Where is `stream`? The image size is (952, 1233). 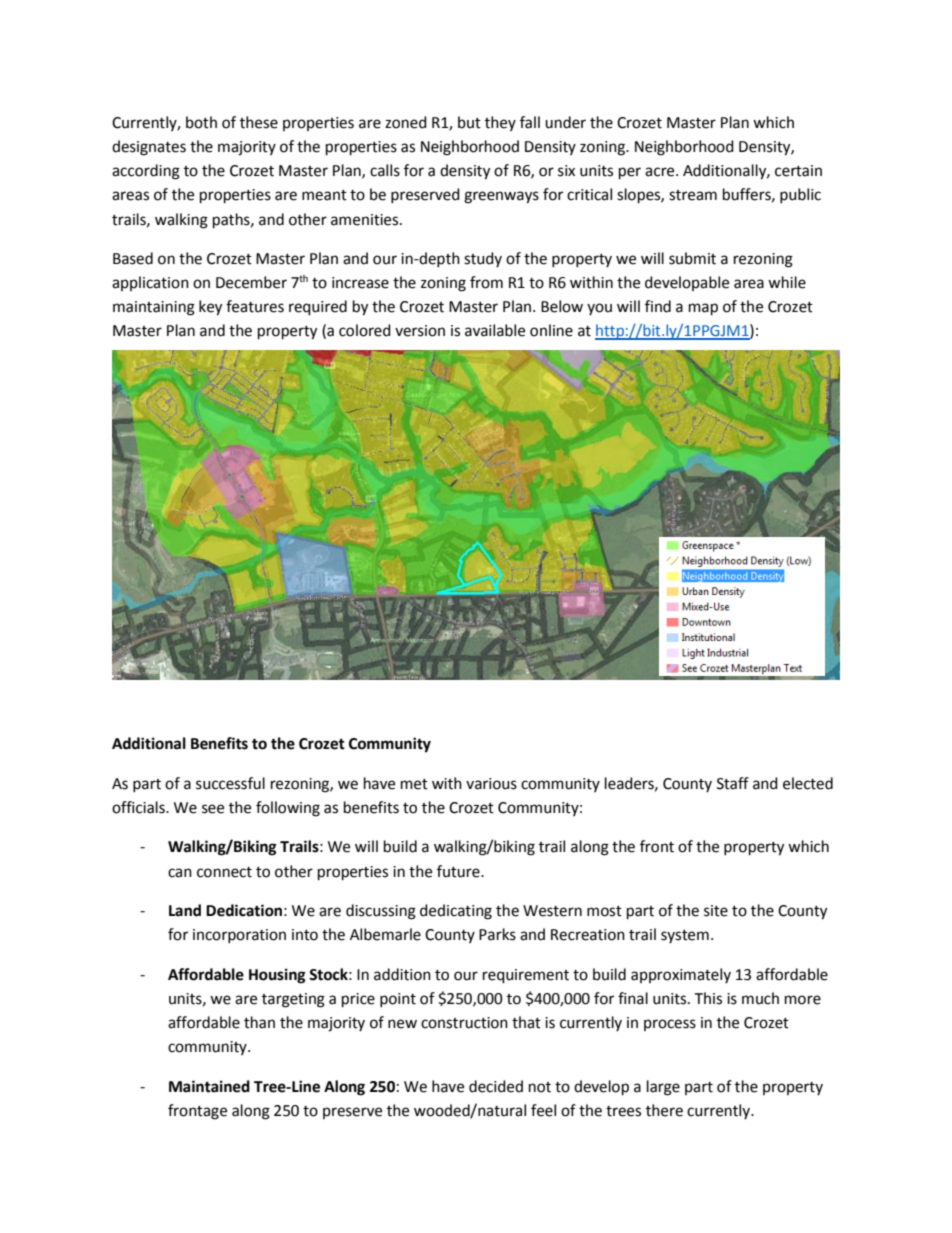 stream is located at coordinates (693, 195).
